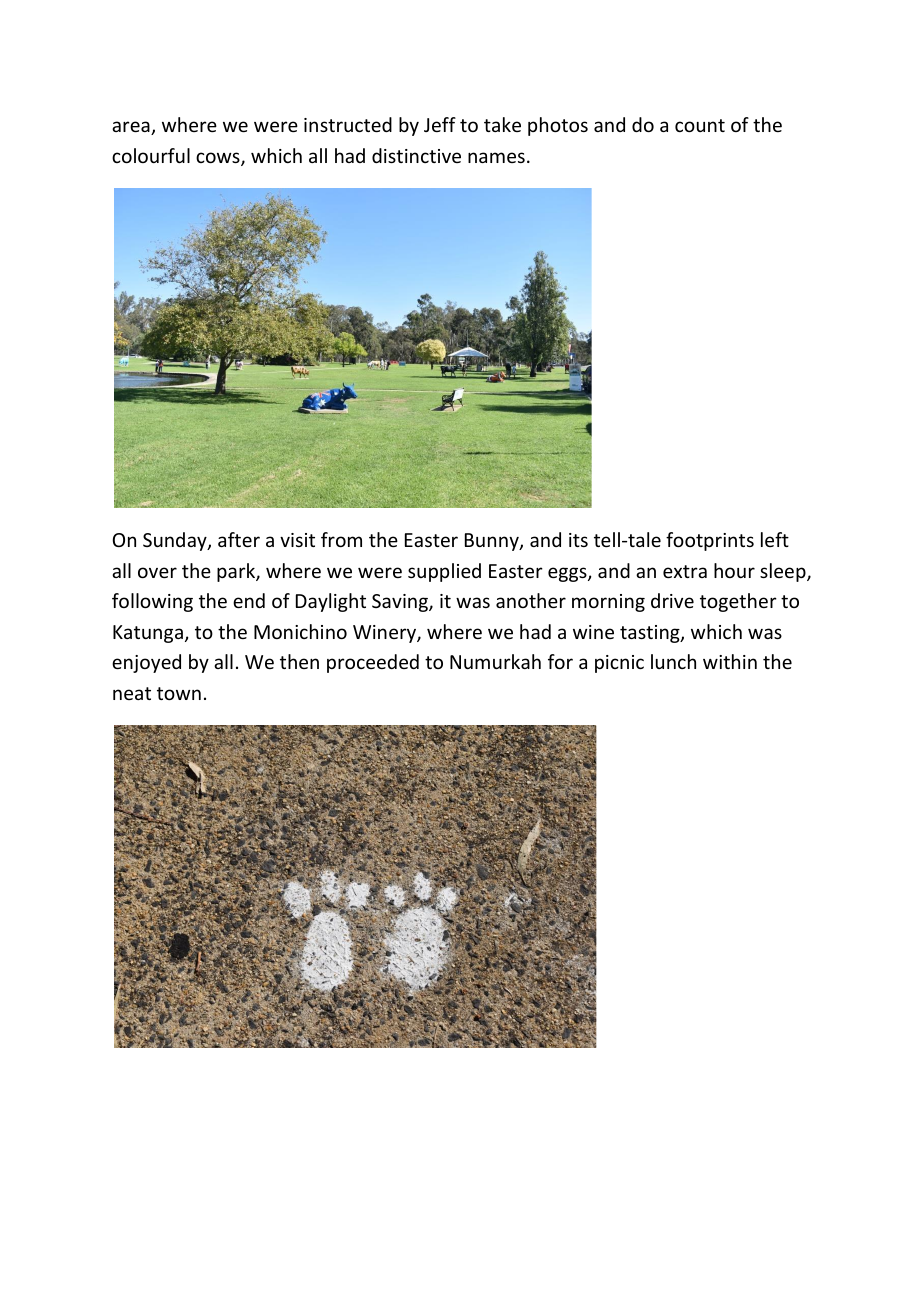 This screenshot has height=1308, width=924. I want to click on cows, so click(219, 159).
